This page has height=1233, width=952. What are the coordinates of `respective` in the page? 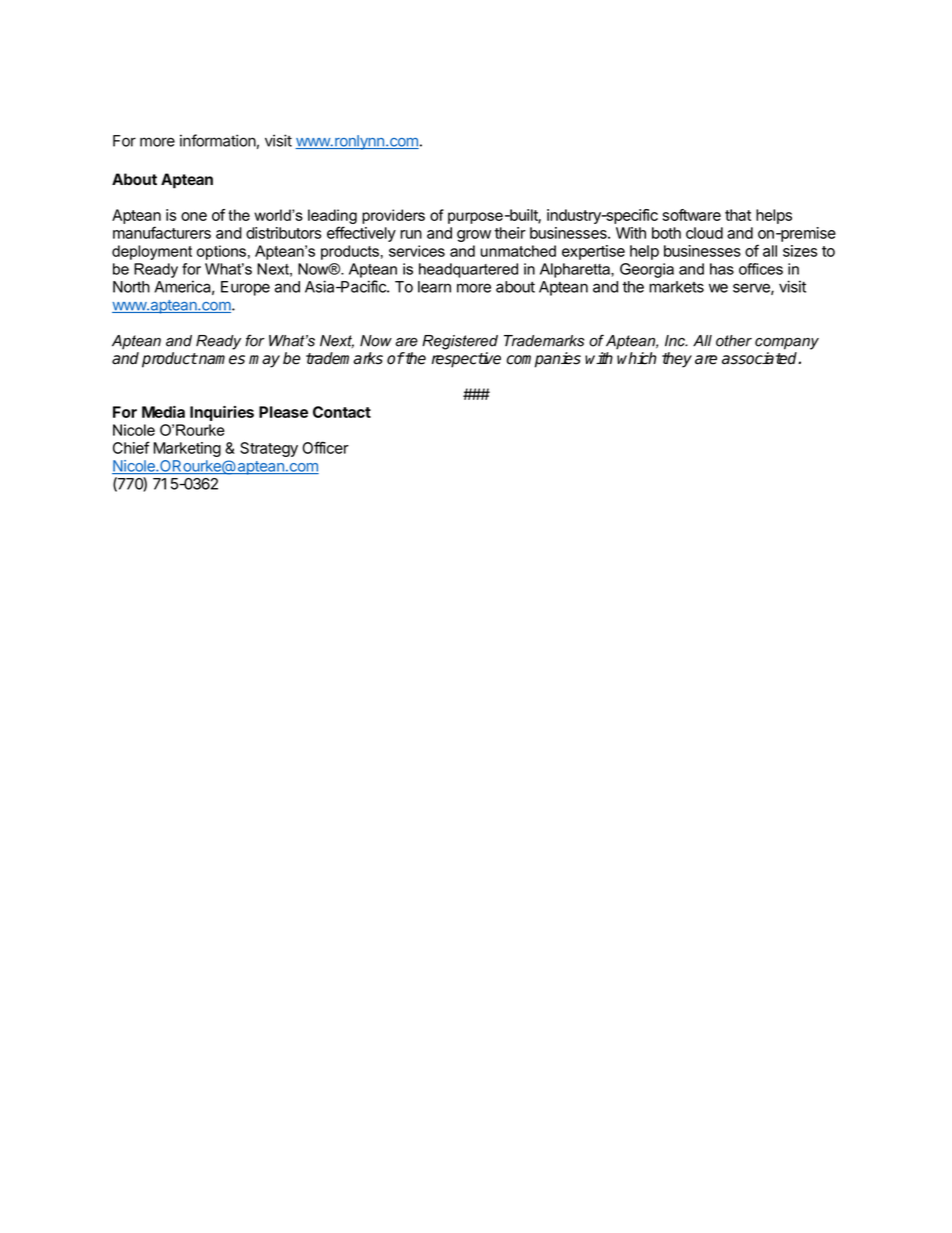 It's located at (466, 360).
